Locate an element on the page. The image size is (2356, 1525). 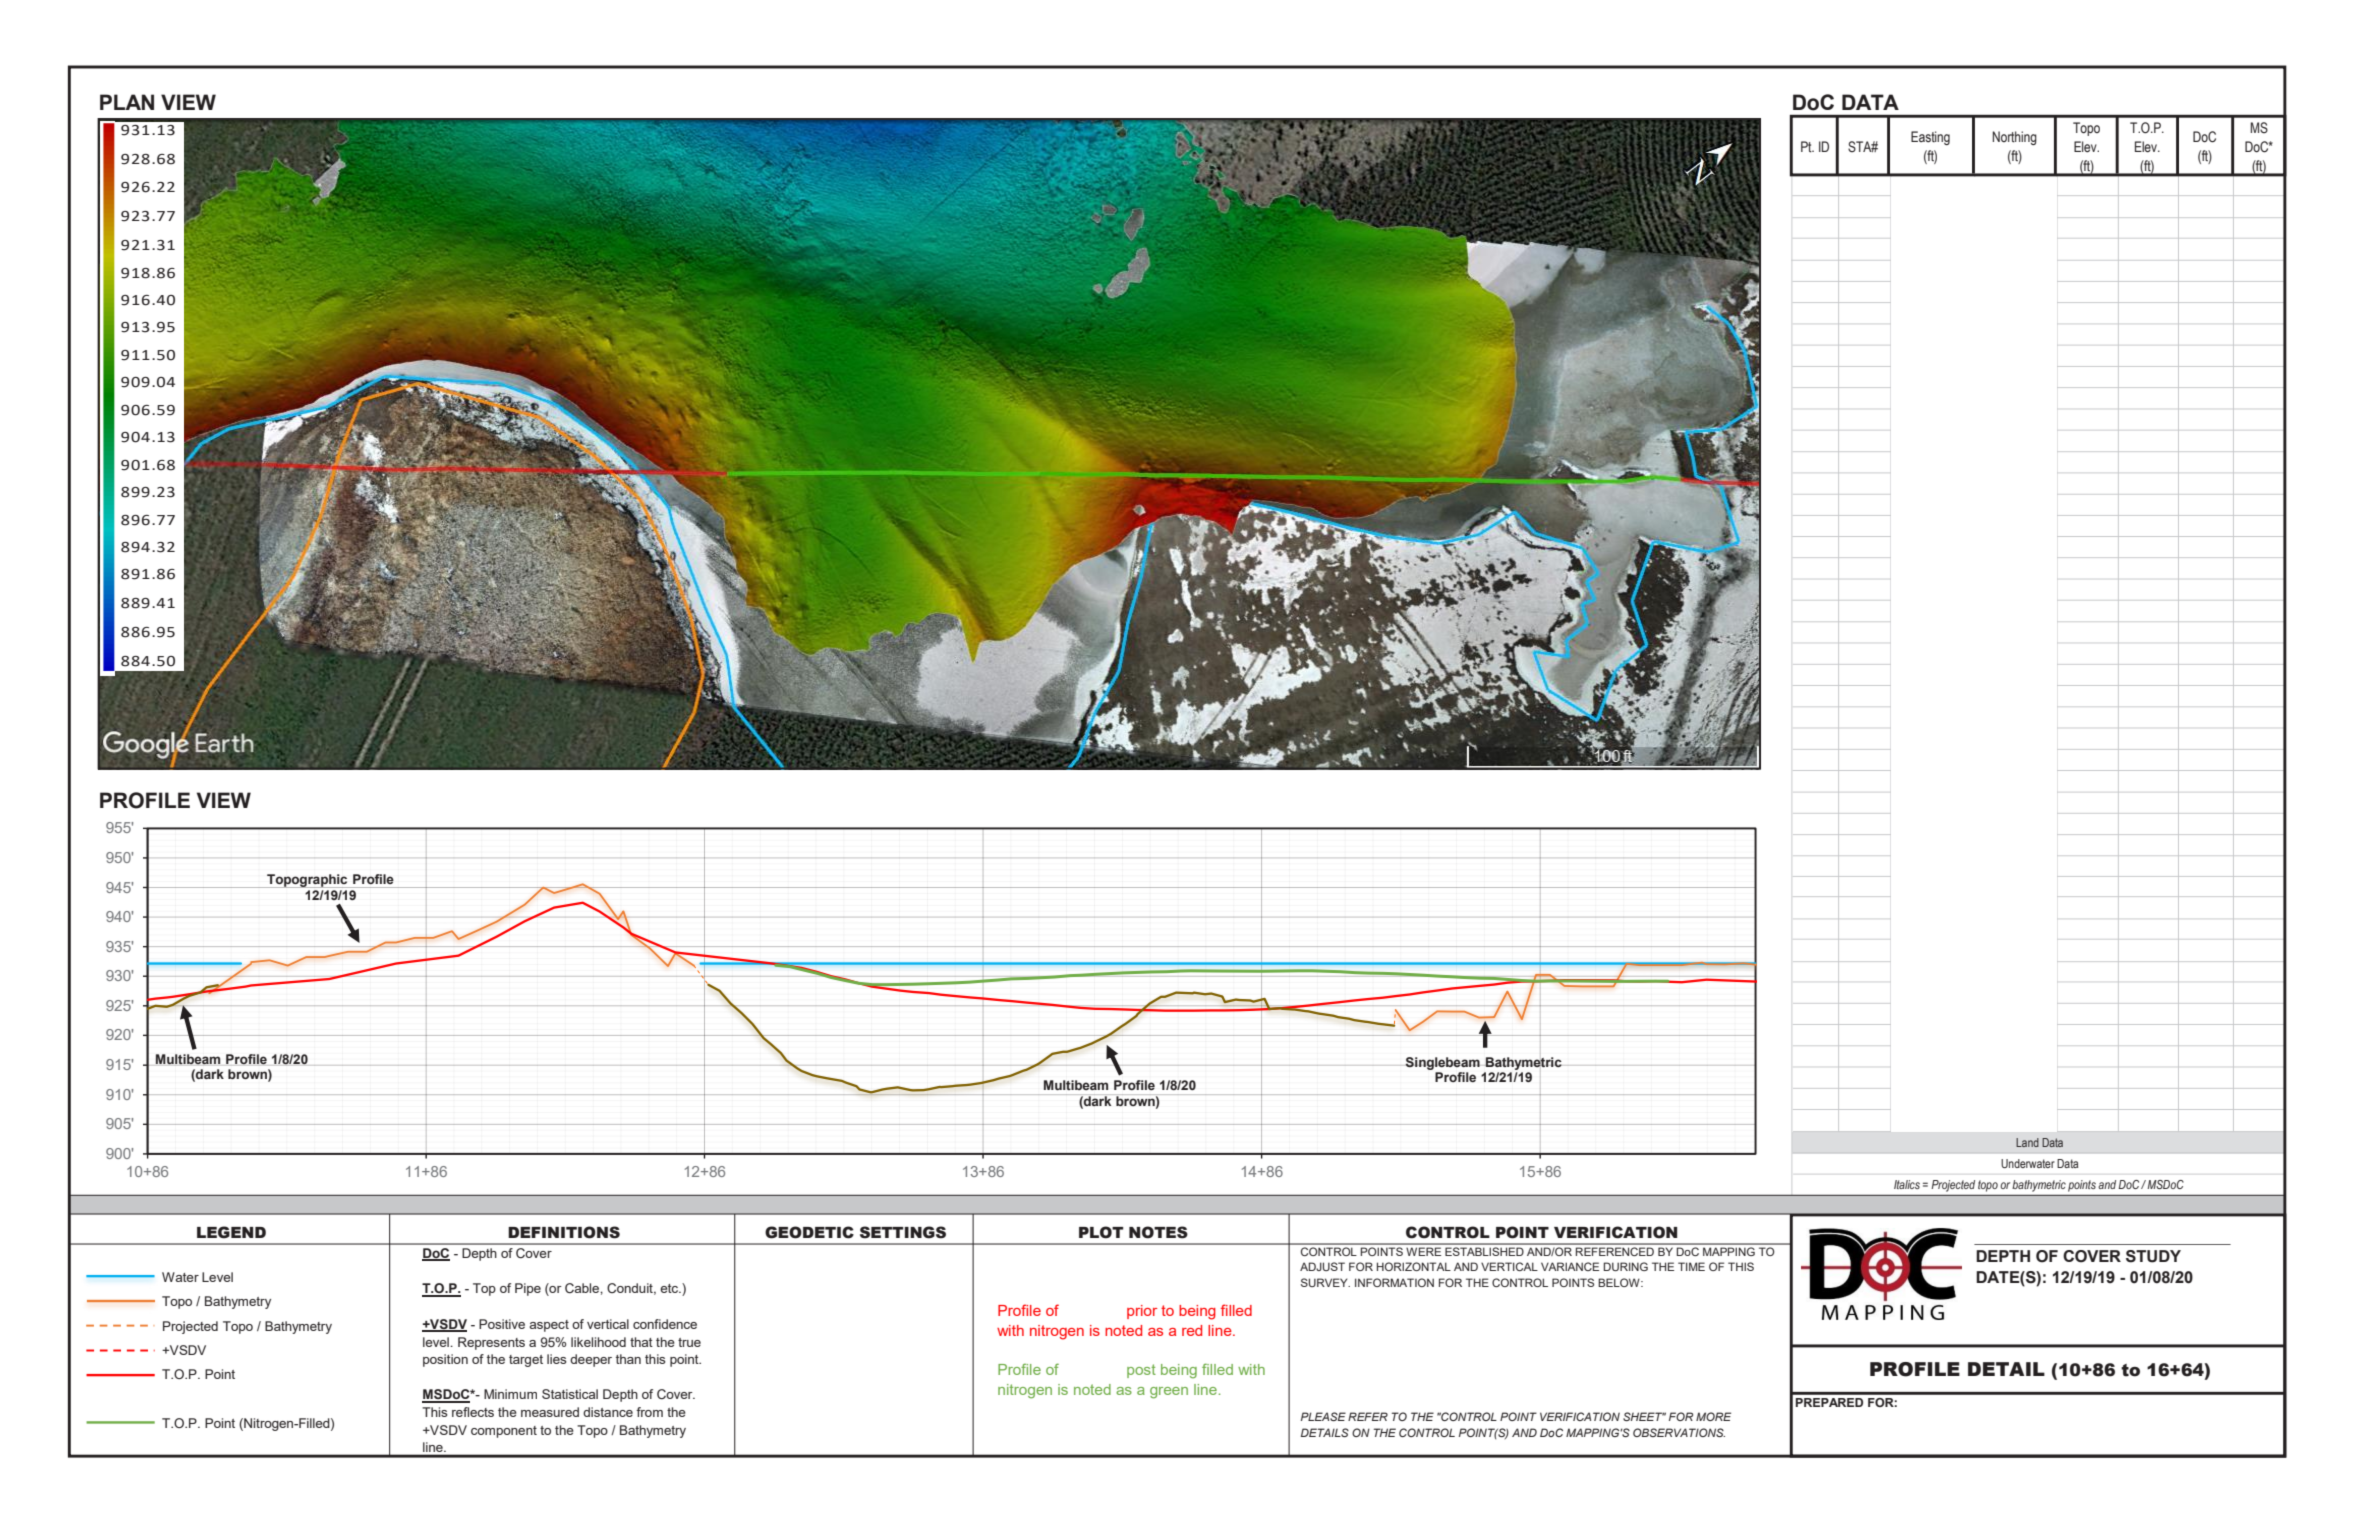
Italics is located at coordinates (1907, 1184).
